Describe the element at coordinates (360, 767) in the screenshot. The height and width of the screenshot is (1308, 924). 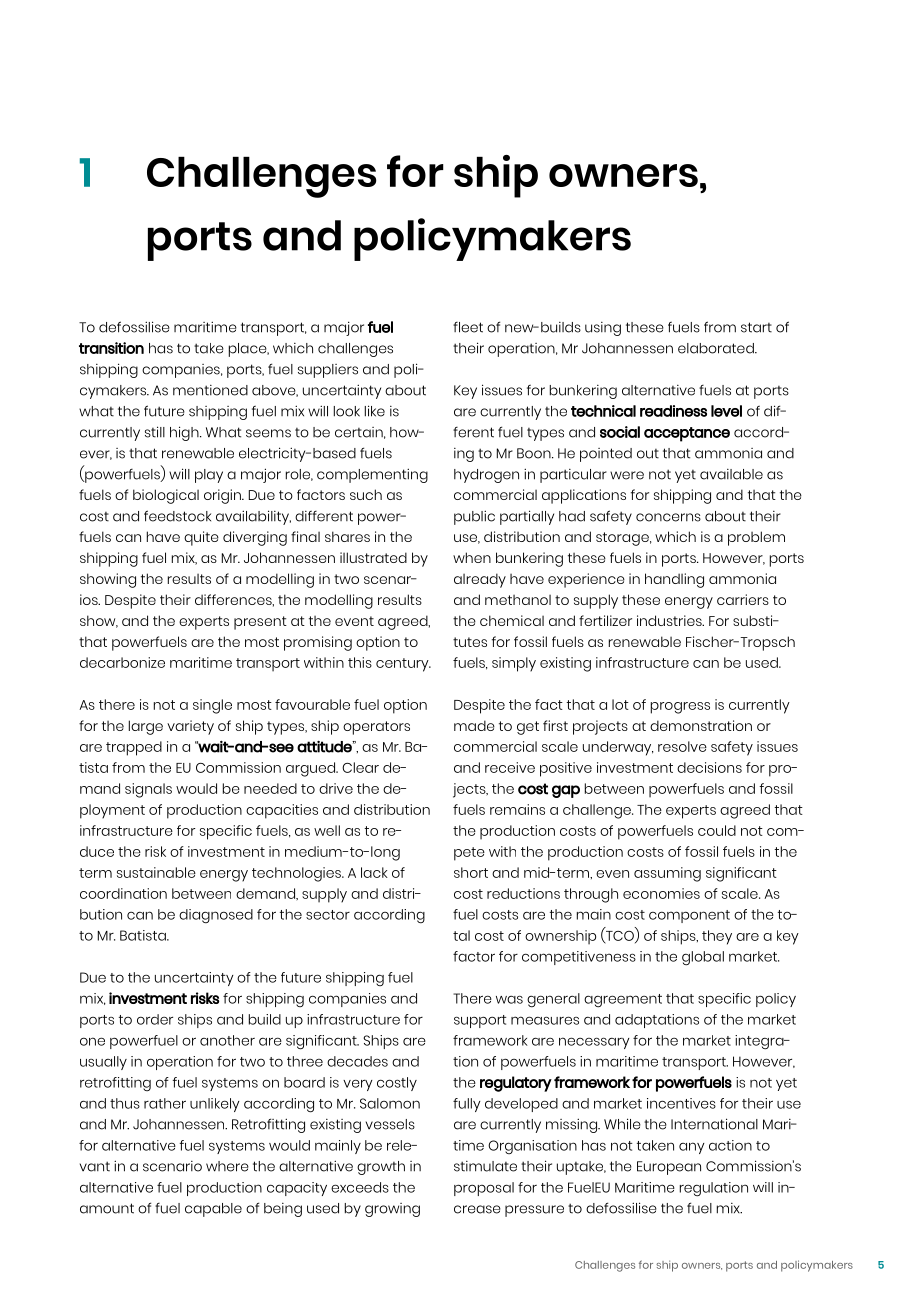
I see `Clear` at that location.
